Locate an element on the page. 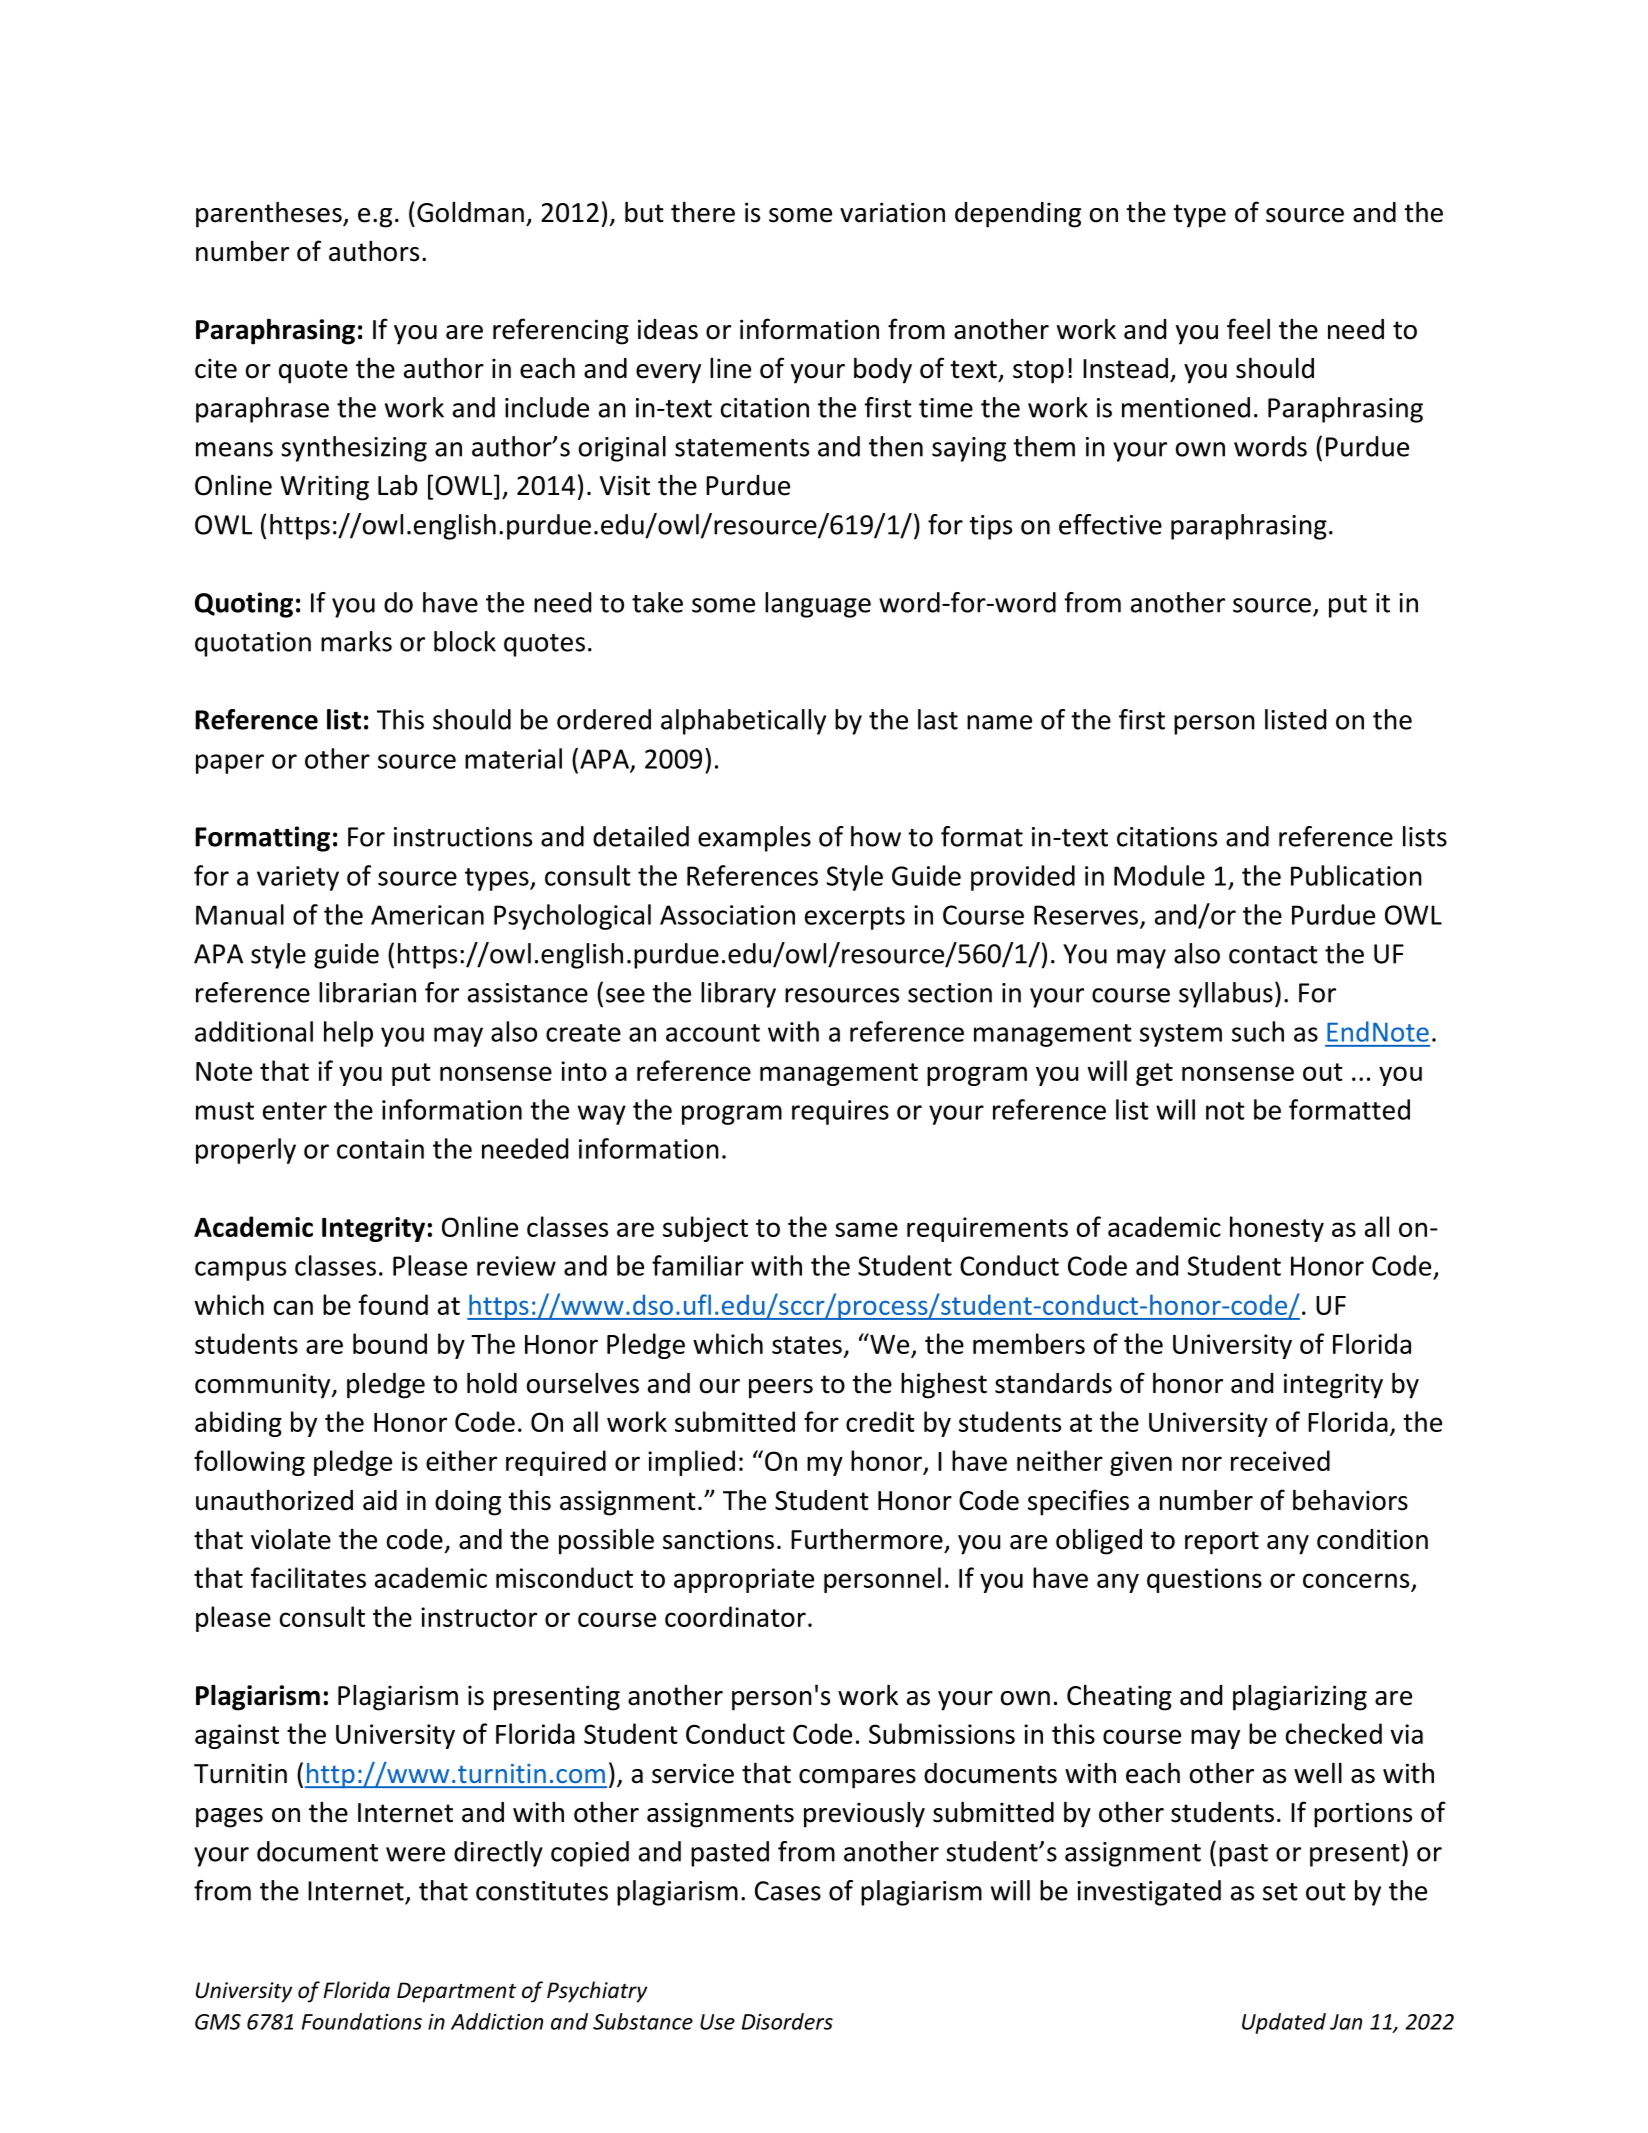 Image resolution: width=1648 pixels, height=2133 pixels. contain is located at coordinates (380, 1149).
